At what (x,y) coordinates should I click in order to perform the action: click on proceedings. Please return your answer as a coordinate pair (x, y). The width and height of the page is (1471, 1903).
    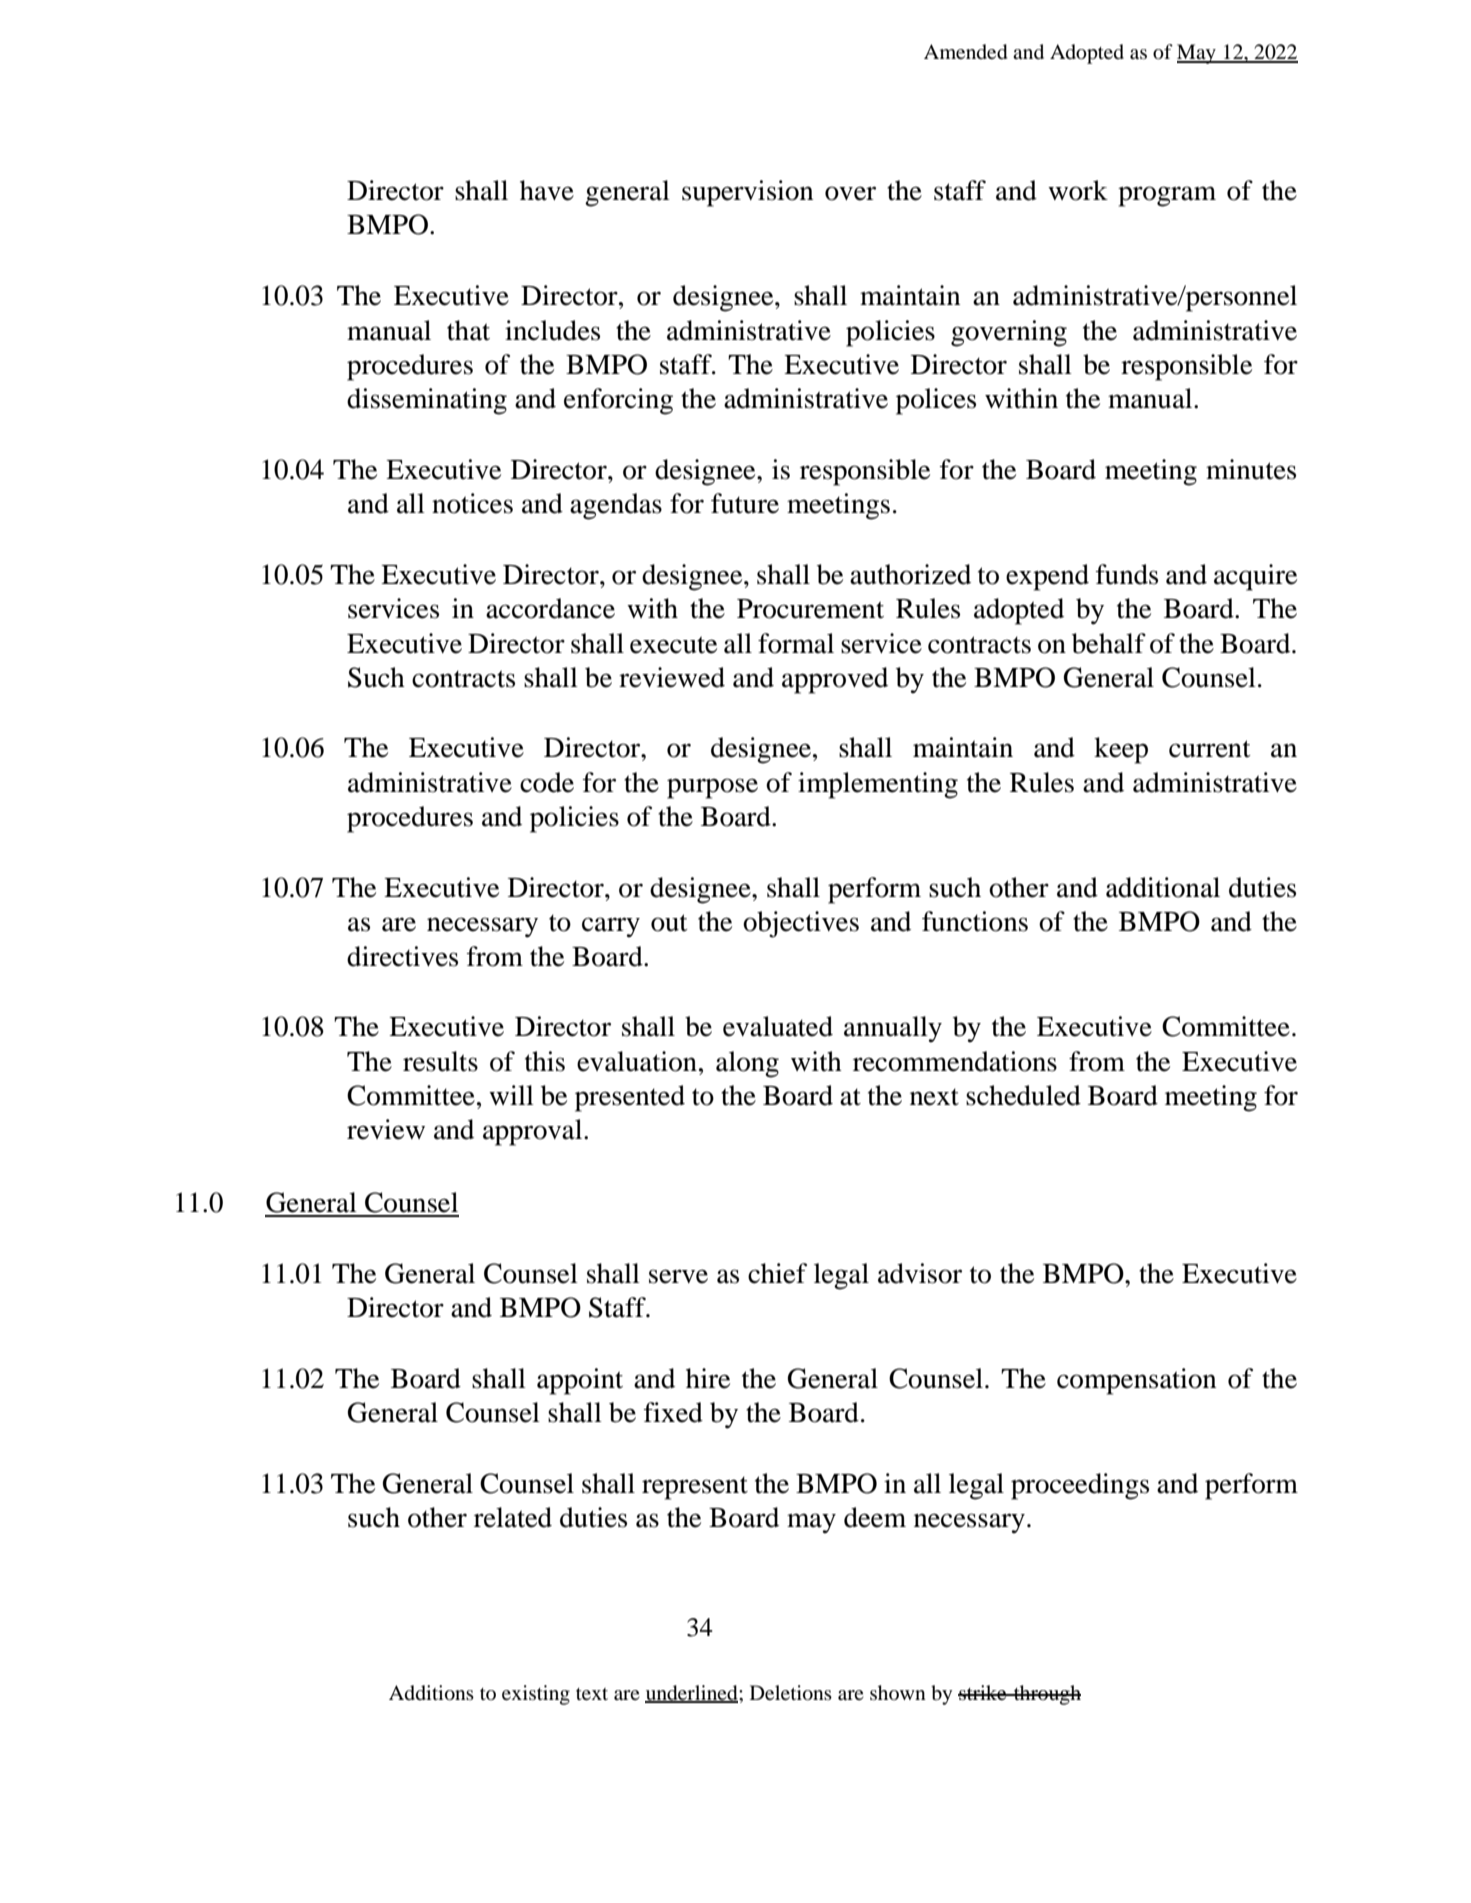
    Looking at the image, I should click on (1080, 1486).
